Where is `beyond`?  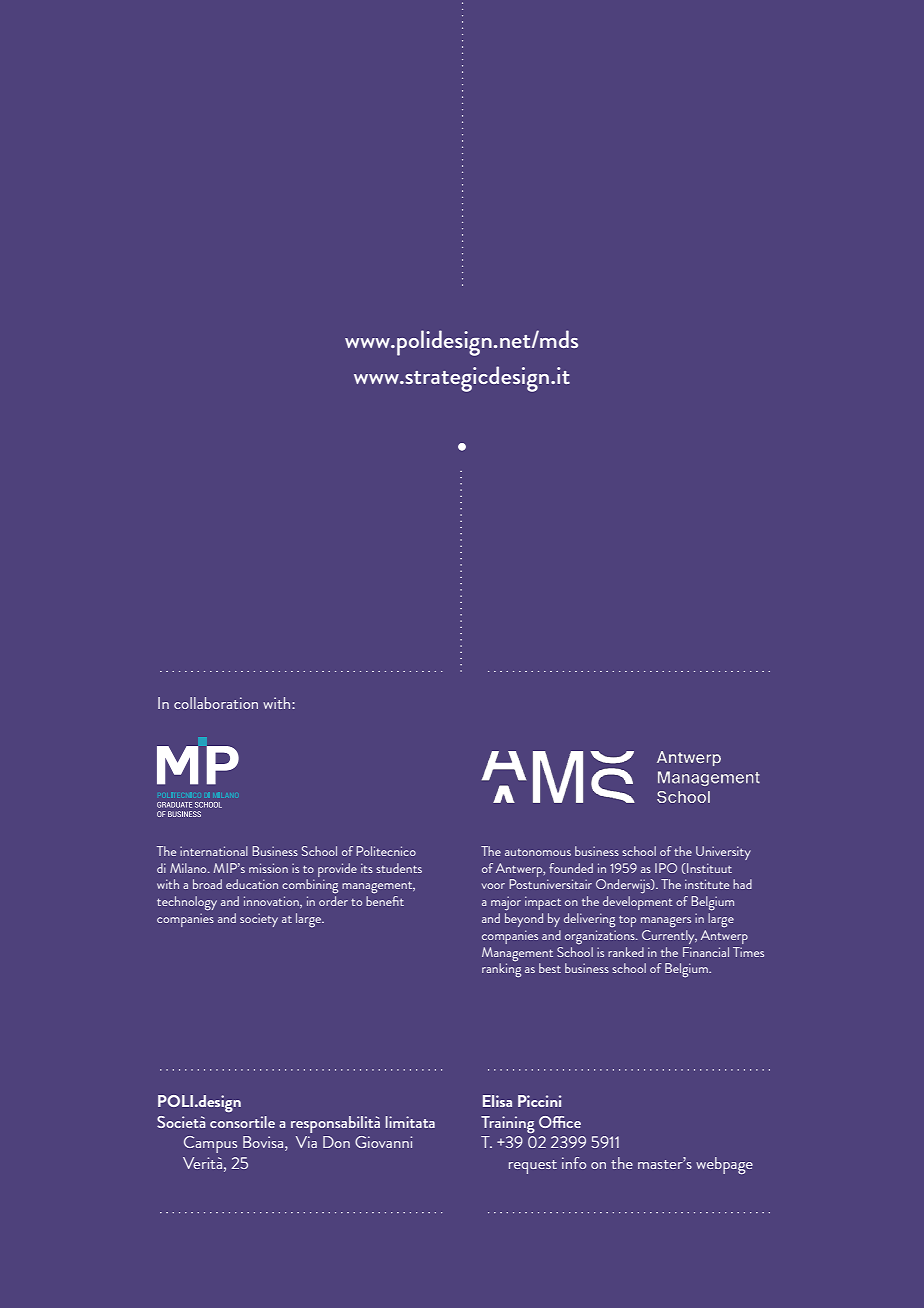 beyond is located at coordinates (524, 920).
